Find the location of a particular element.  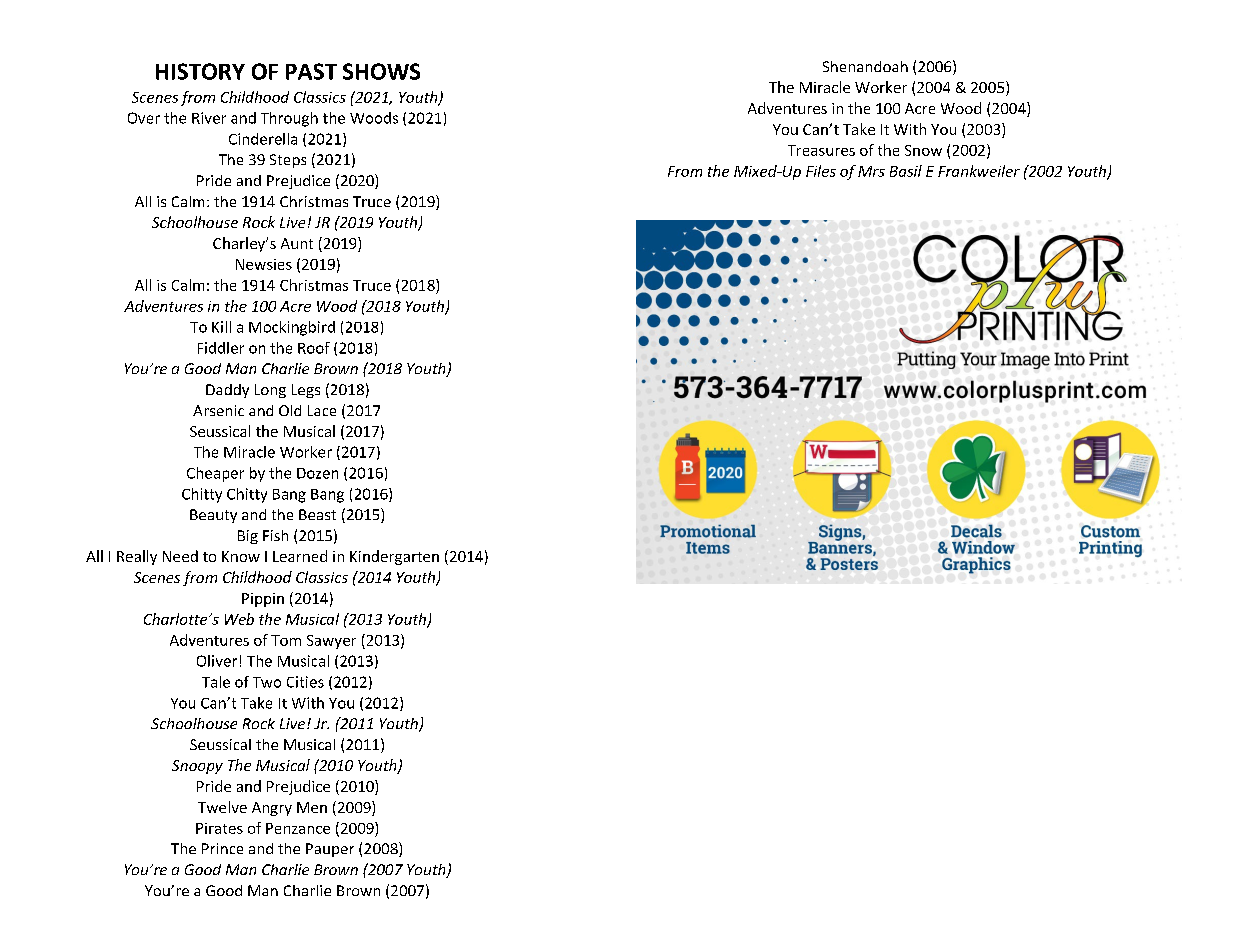

Sawyer is located at coordinates (331, 642).
